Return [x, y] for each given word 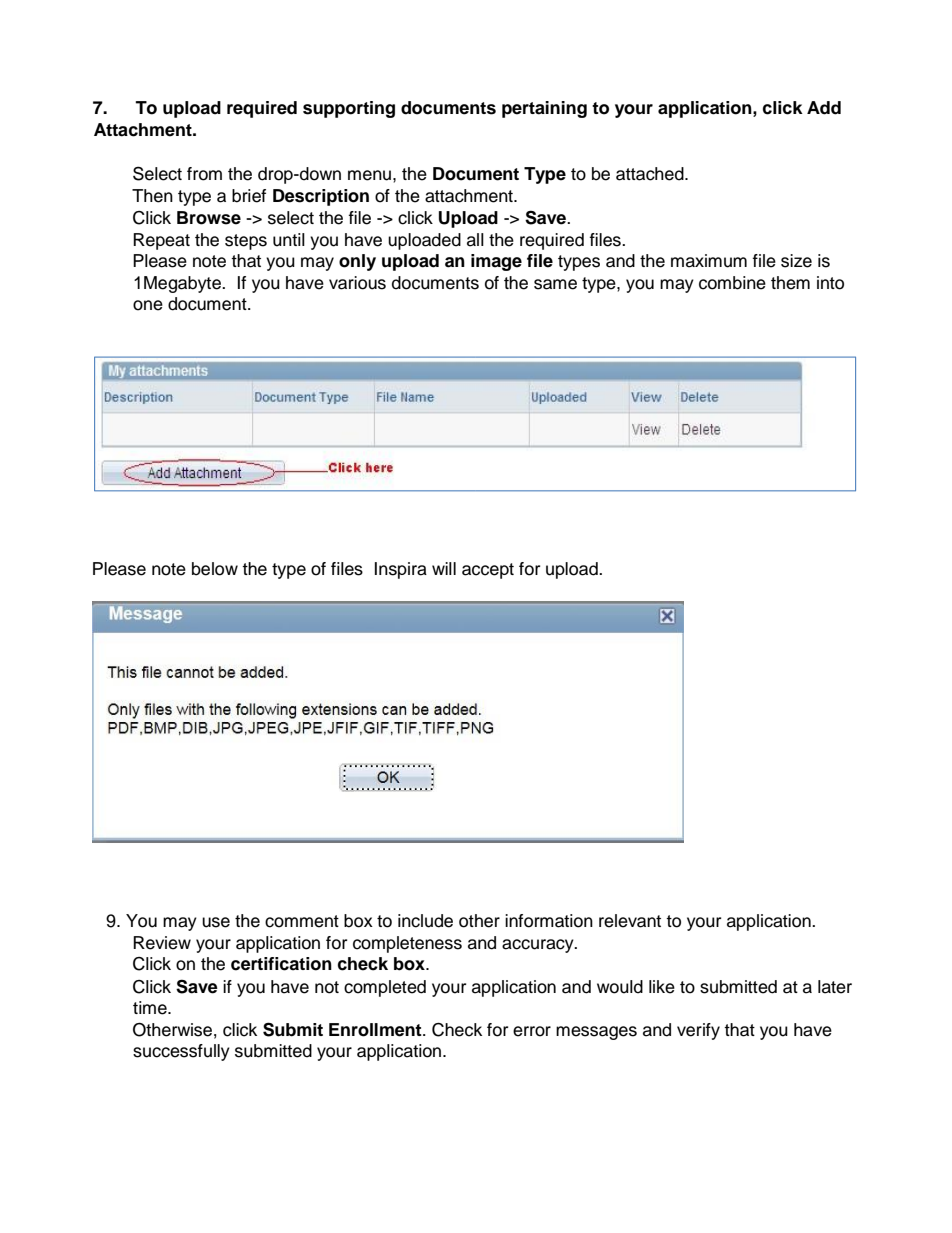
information [549, 921]
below [215, 569]
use [216, 922]
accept [488, 571]
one [148, 305]
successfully [181, 1052]
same [555, 284]
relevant [630, 921]
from [204, 174]
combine [732, 283]
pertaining [544, 109]
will [444, 568]
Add [824, 108]
